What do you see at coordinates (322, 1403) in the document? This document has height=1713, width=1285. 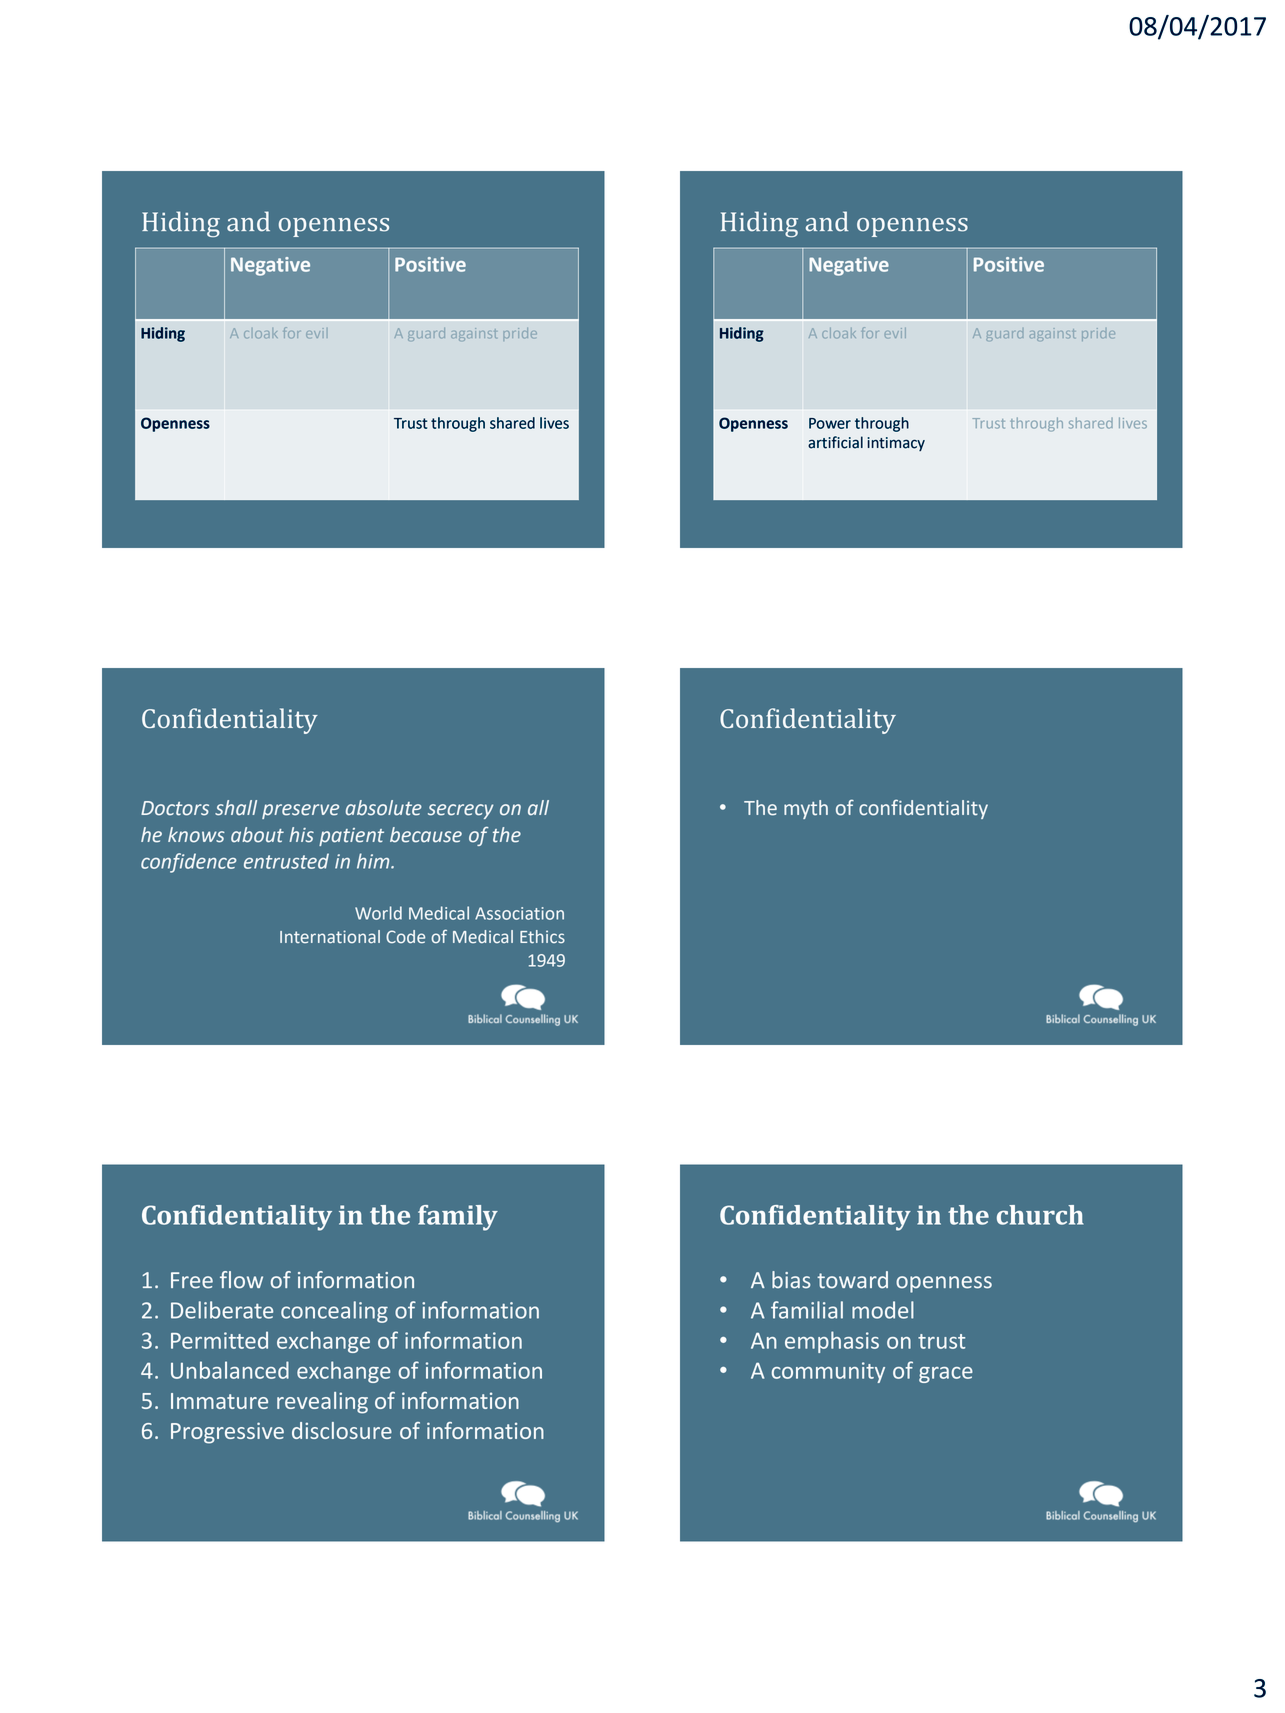 I see `revealing` at bounding box center [322, 1403].
